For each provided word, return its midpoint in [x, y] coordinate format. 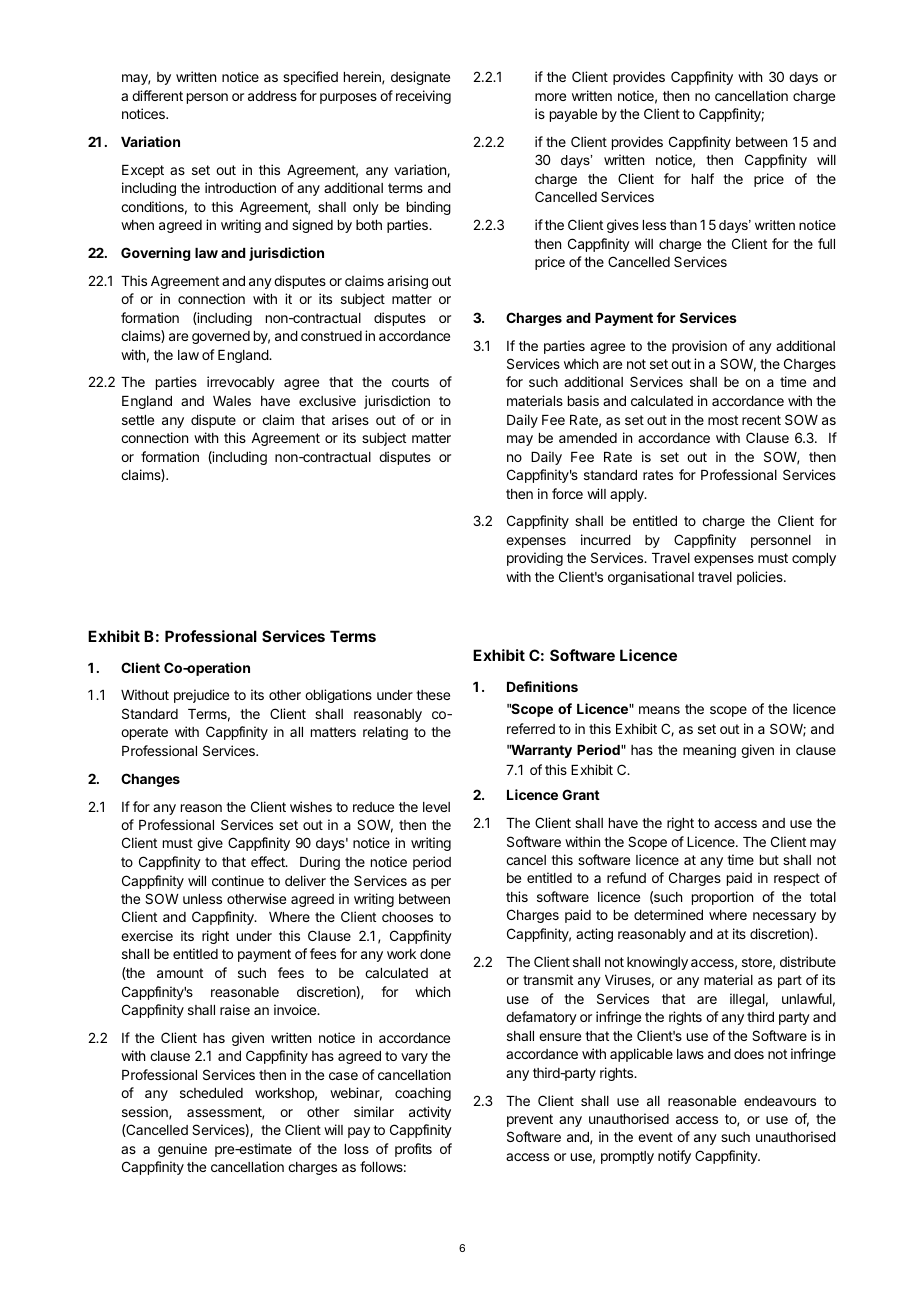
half [703, 178]
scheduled [211, 1093]
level [436, 807]
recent [761, 420]
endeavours [780, 1101]
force [567, 493]
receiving [423, 97]
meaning [709, 751]
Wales [232, 401]
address [272, 96]
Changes [150, 780]
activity [430, 1113]
